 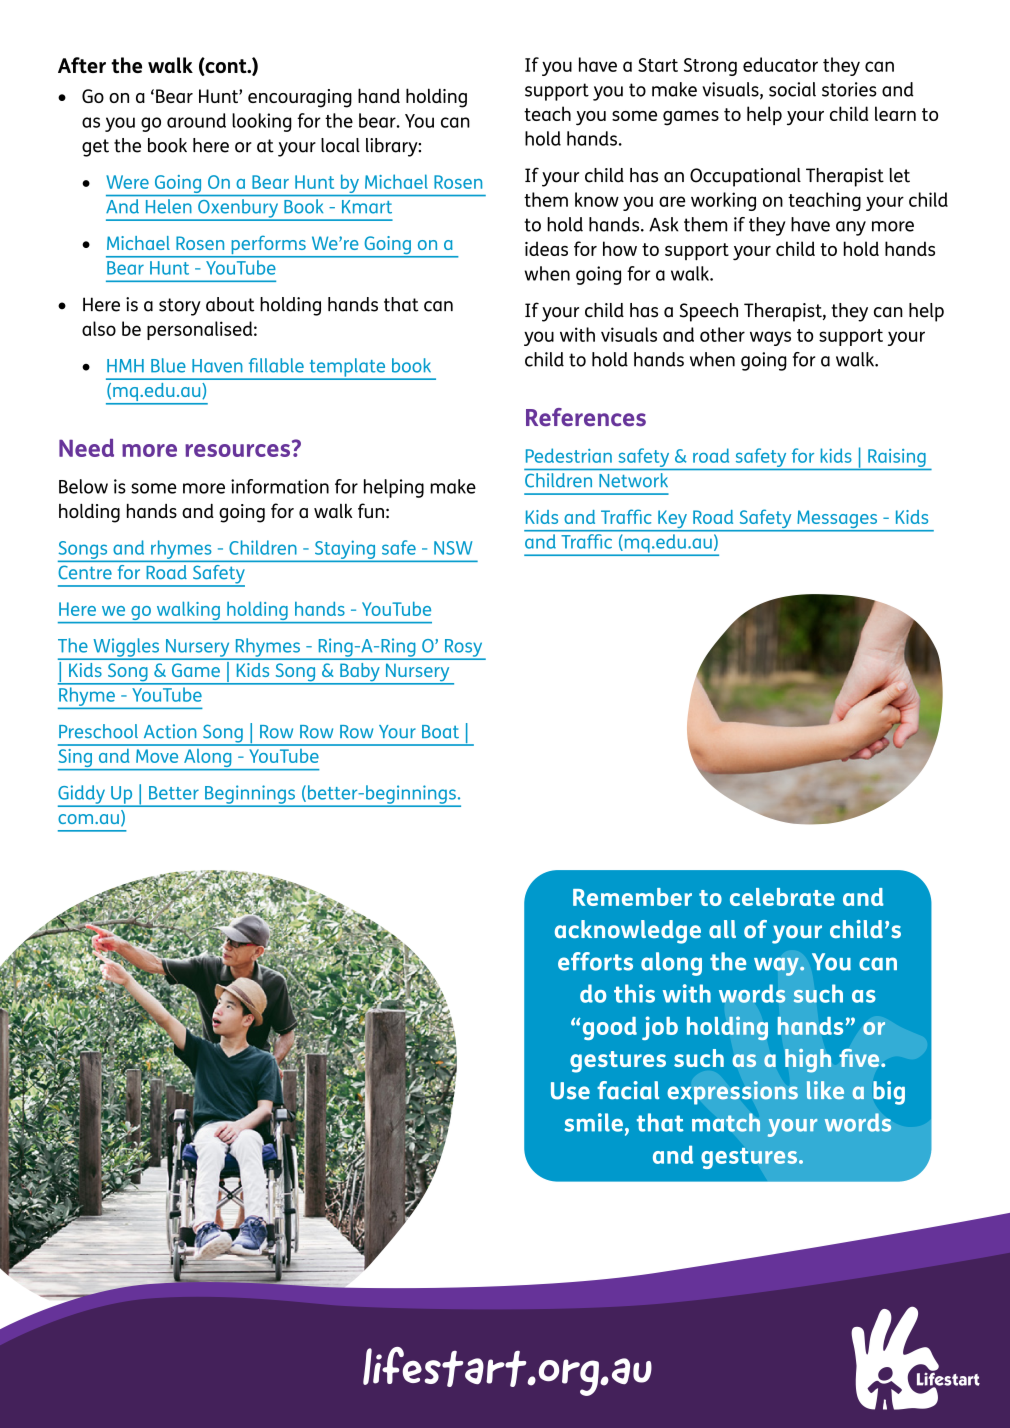 I want to click on Use, so click(x=570, y=1091).
